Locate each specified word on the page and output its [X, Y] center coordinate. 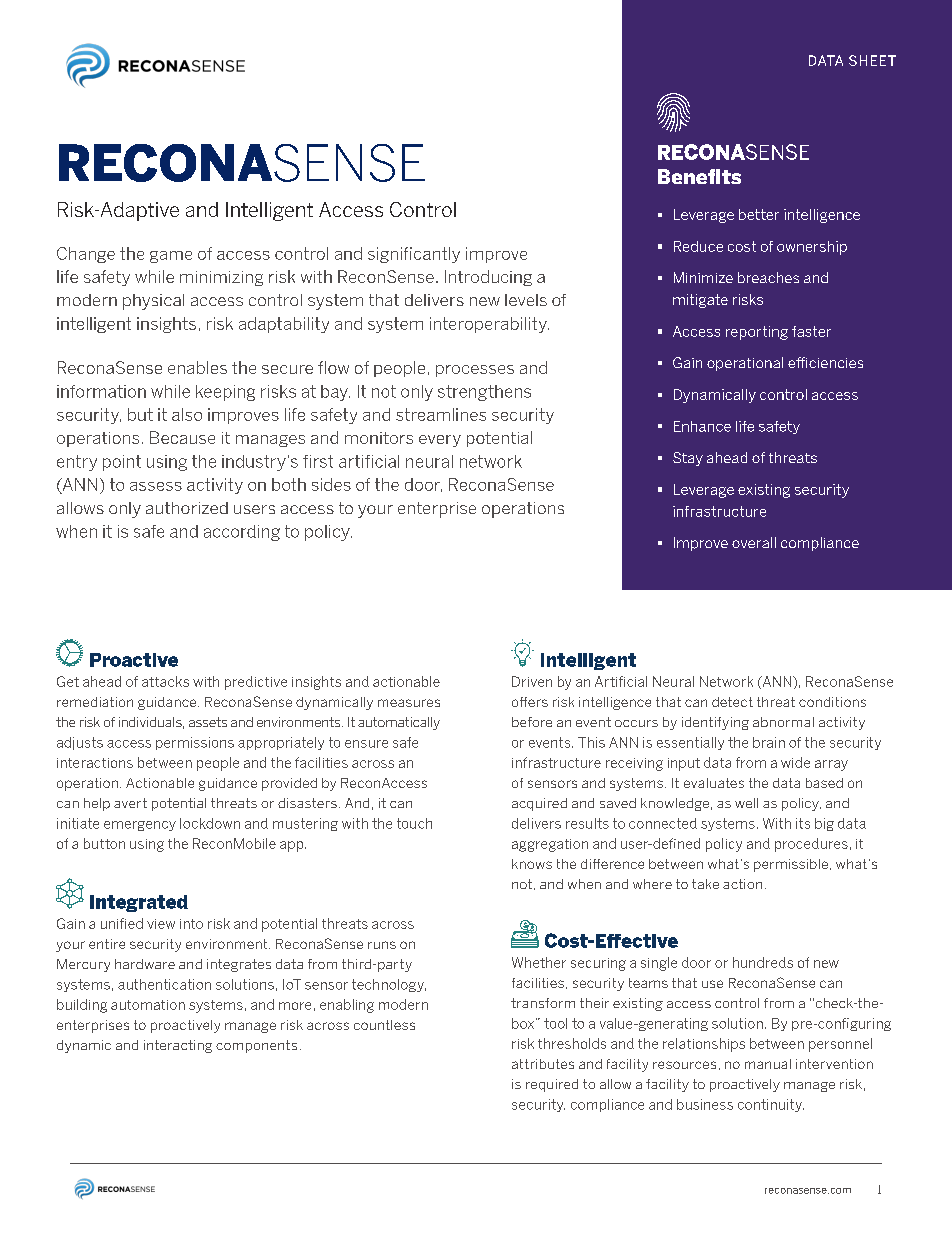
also [187, 414]
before [532, 722]
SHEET [872, 60]
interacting [178, 1046]
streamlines [441, 414]
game [171, 257]
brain [769, 742]
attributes [543, 1064]
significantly [414, 255]
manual [768, 1064]
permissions [195, 743]
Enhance [702, 426]
